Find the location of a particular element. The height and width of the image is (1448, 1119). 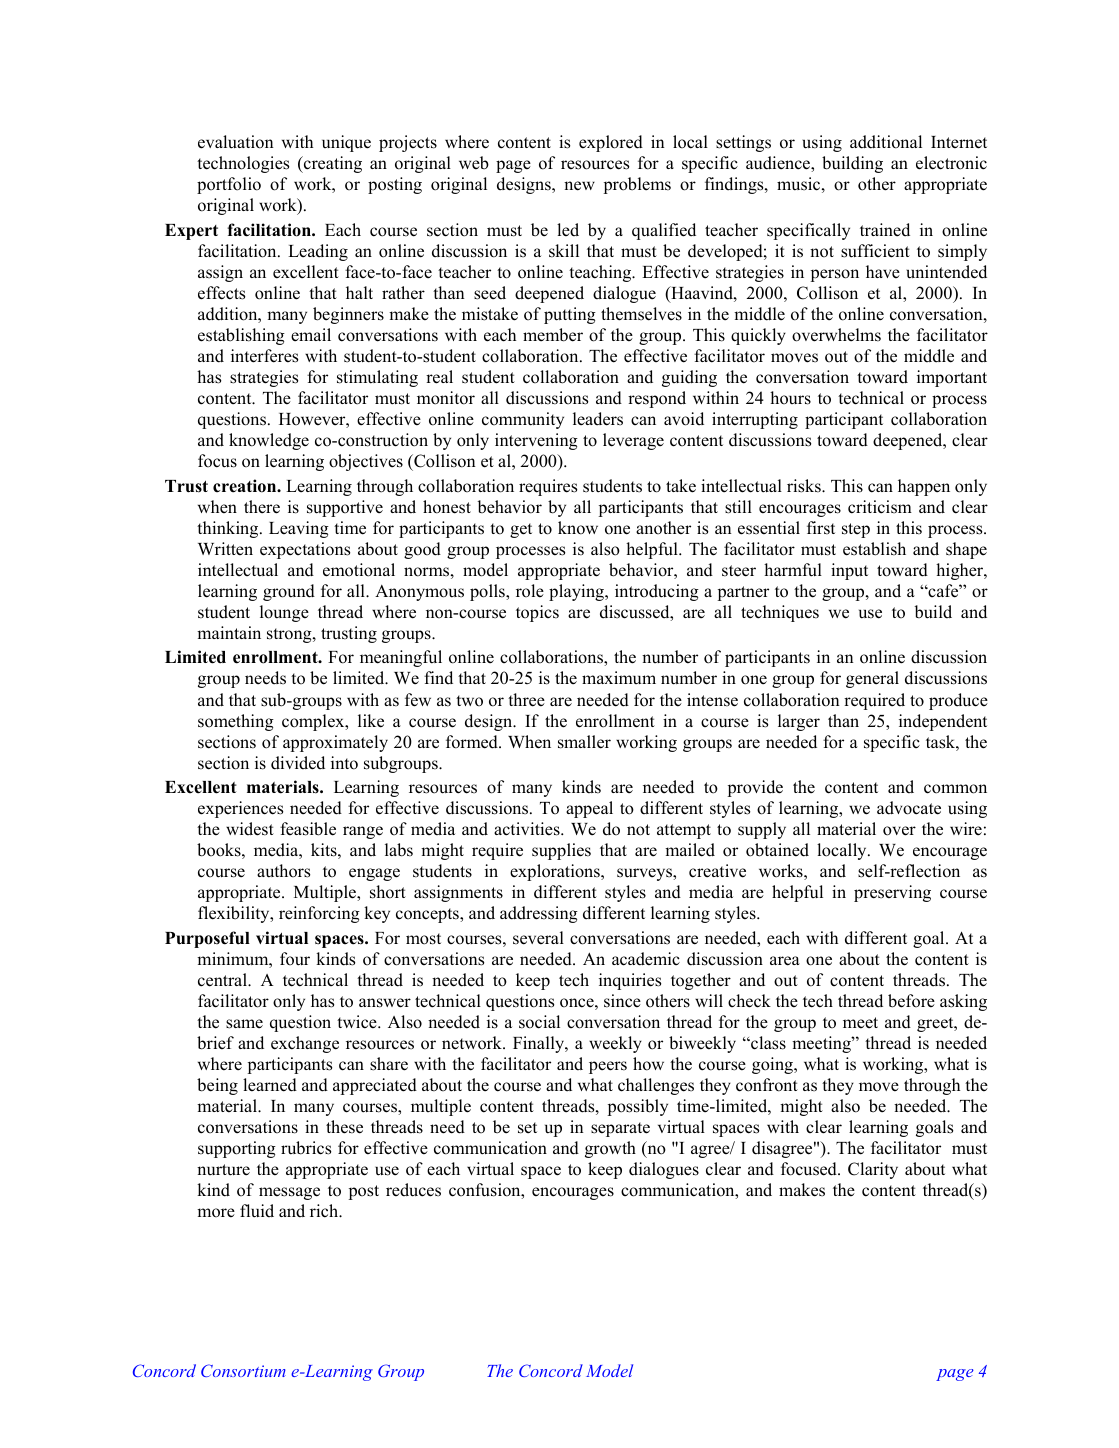

there is located at coordinates (262, 507).
